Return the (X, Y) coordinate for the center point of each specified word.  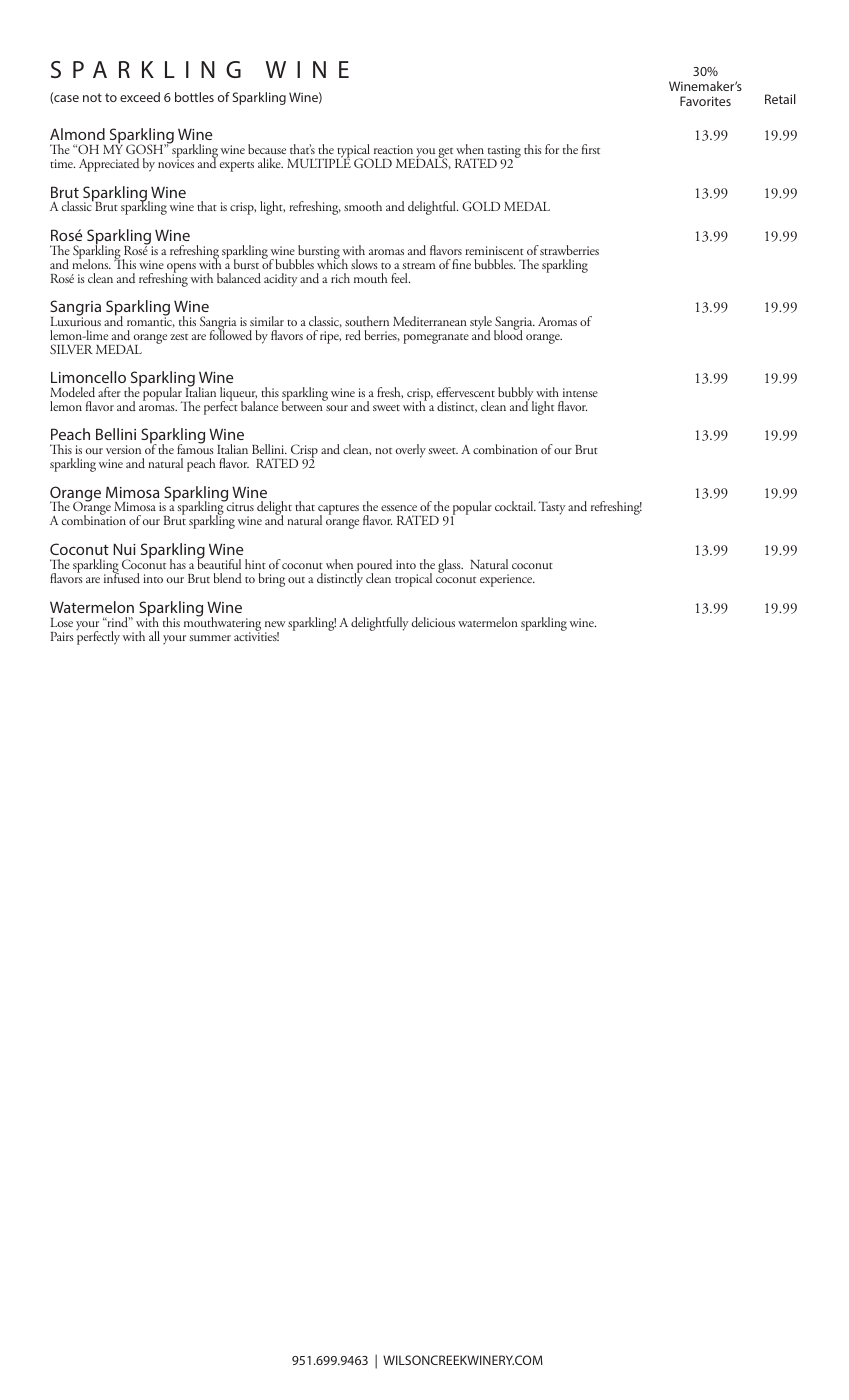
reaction (393, 149)
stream (419, 266)
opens (180, 269)
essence (399, 508)
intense (580, 392)
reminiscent (494, 250)
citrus (239, 506)
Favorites (705, 101)
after (109, 392)
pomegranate (436, 339)
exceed (140, 97)
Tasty (552, 508)
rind (117, 622)
